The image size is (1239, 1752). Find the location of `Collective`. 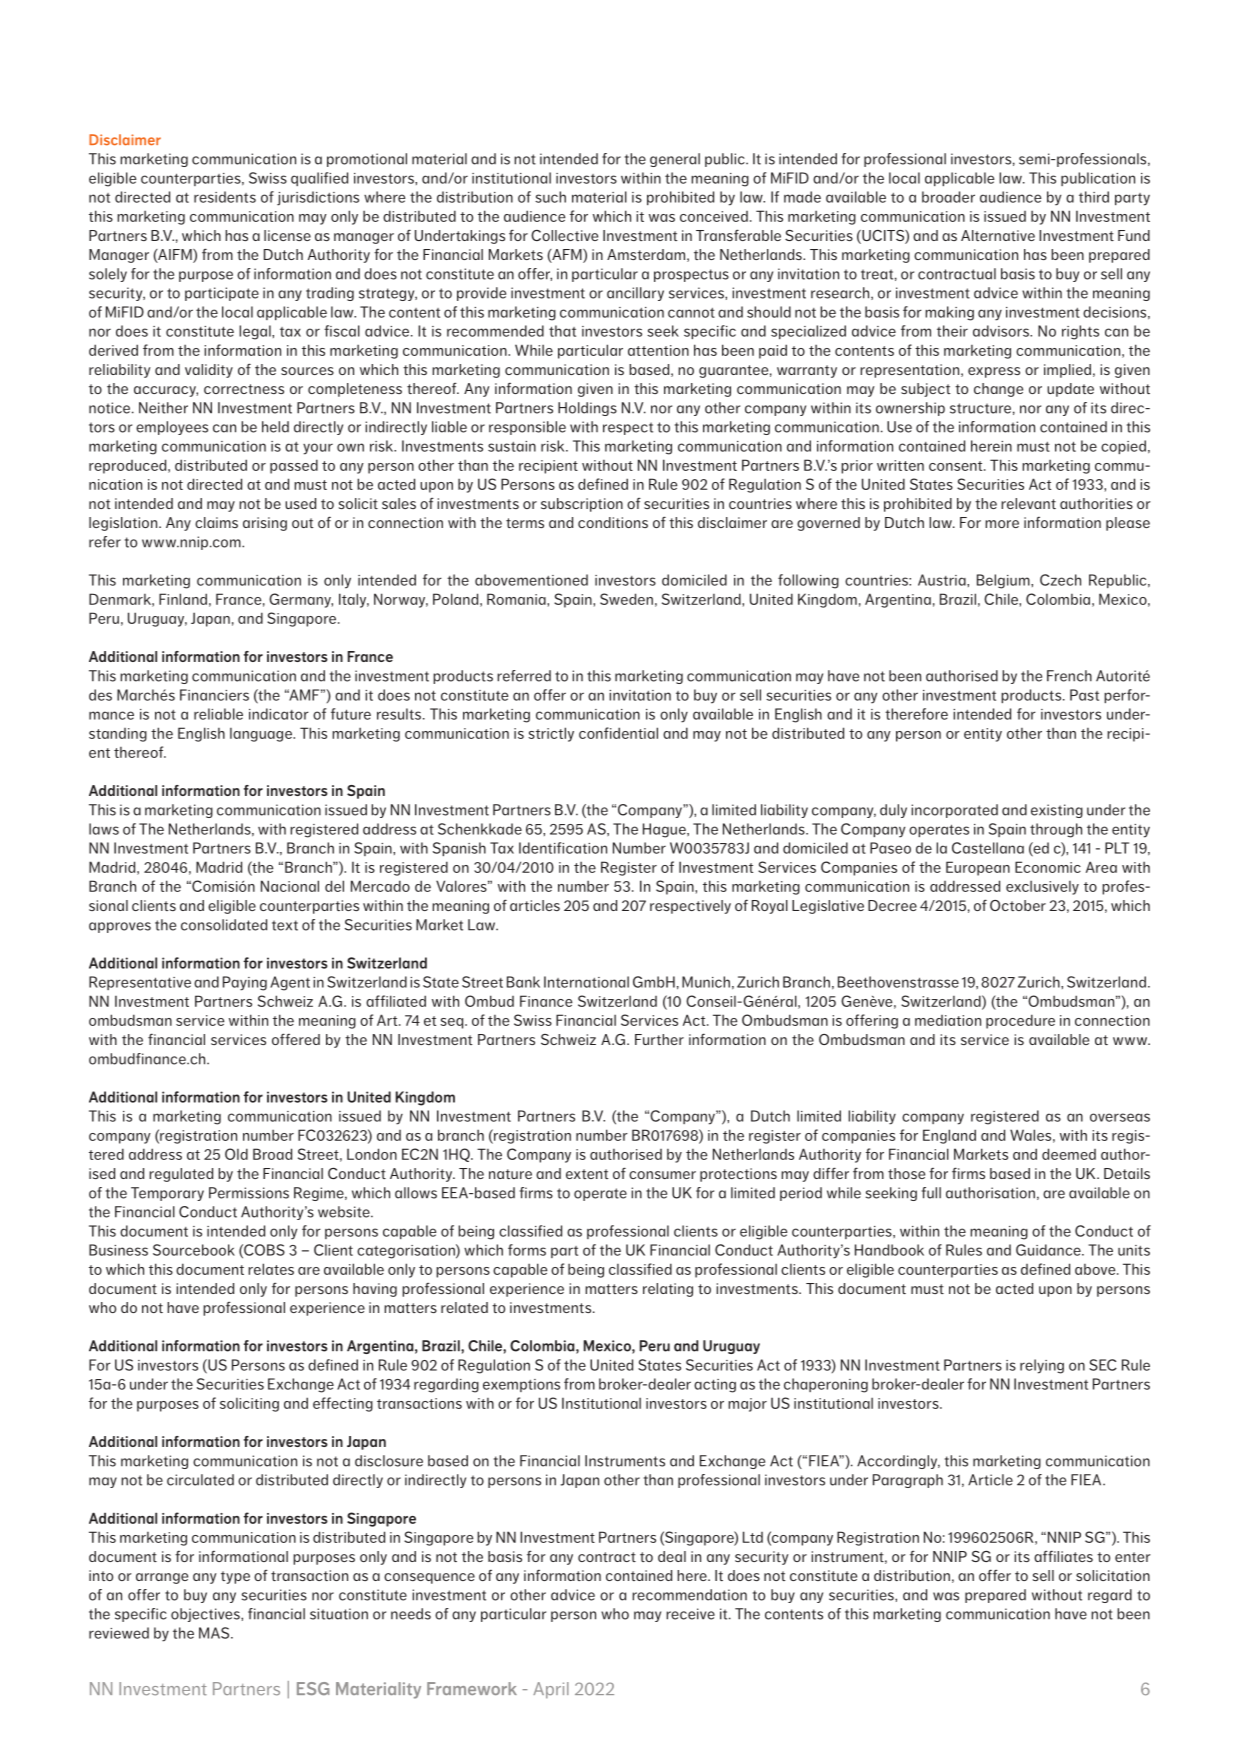

Collective is located at coordinates (564, 235).
